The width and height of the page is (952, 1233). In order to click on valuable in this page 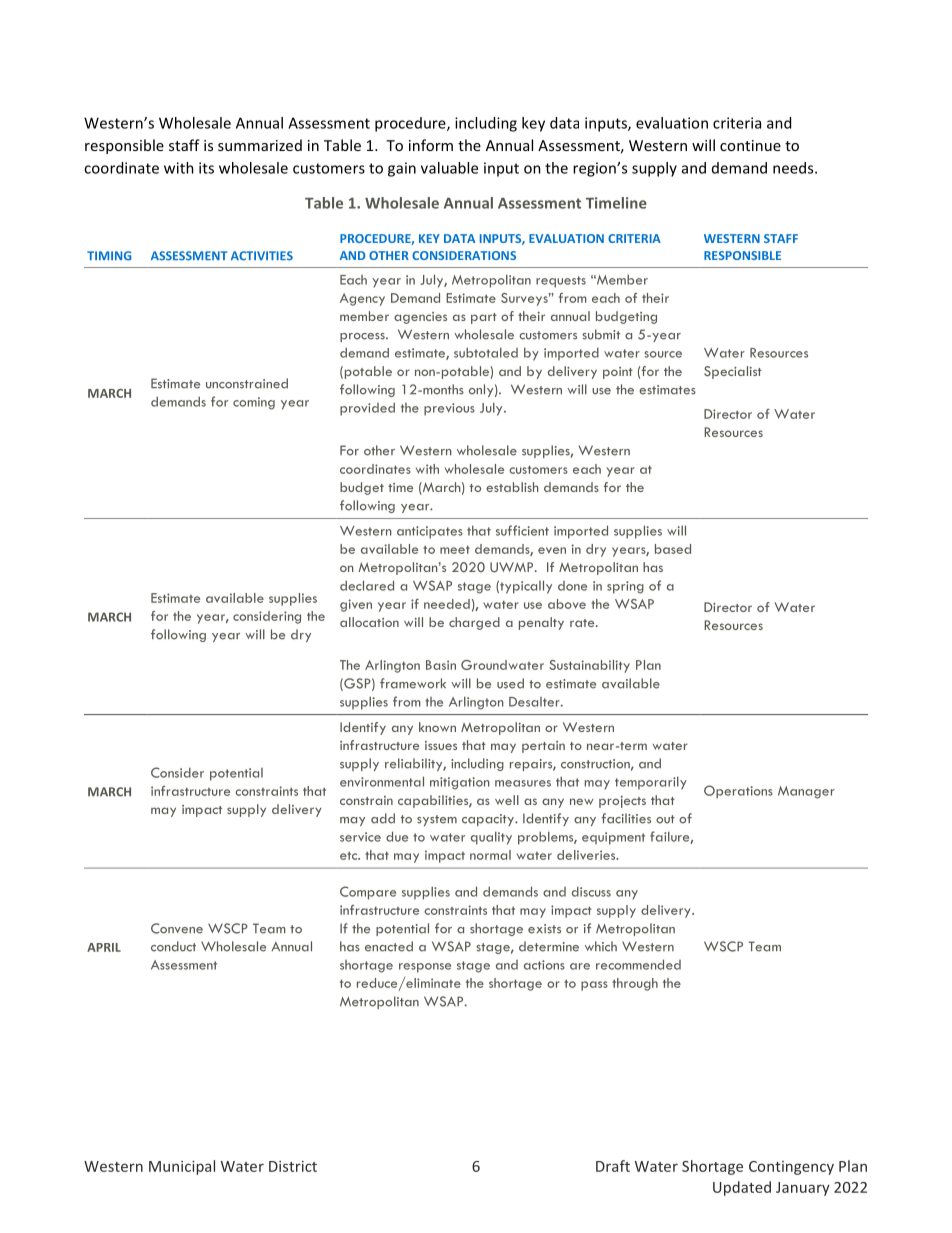, I will do `click(449, 168)`.
